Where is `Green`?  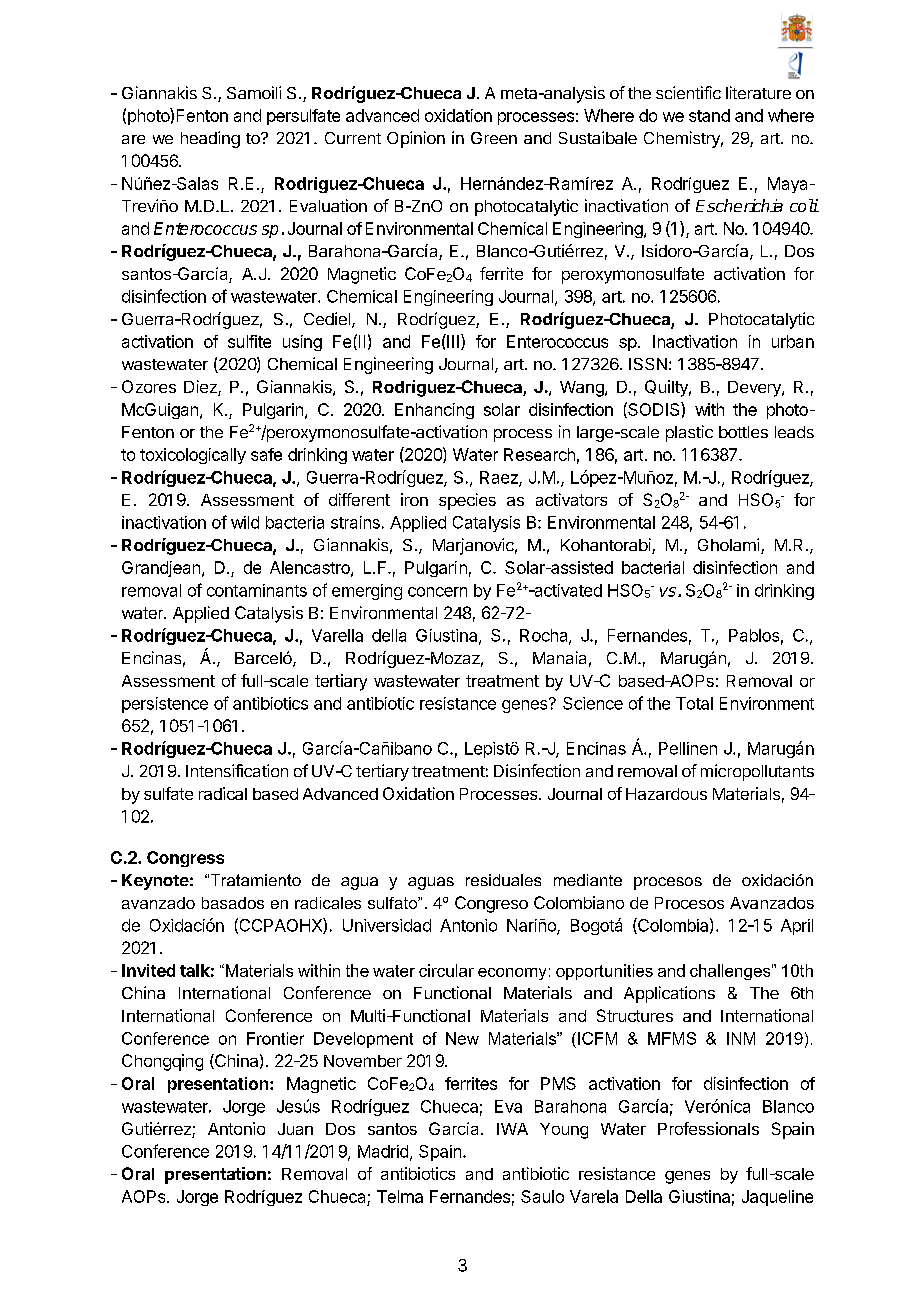
Green is located at coordinates (494, 138).
